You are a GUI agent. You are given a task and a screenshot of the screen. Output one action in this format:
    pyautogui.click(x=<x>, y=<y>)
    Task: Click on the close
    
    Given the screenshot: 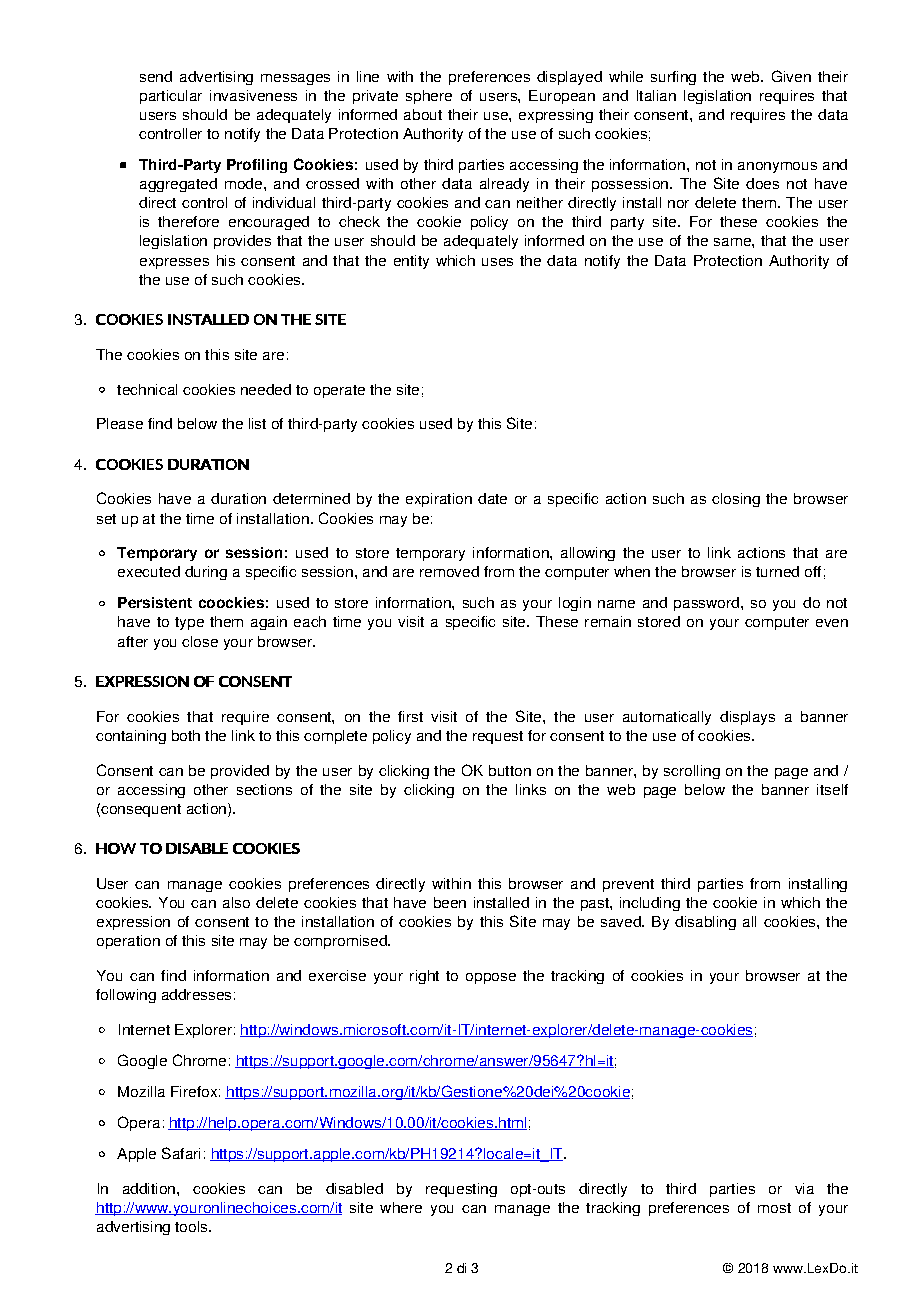 What is the action you would take?
    pyautogui.click(x=200, y=641)
